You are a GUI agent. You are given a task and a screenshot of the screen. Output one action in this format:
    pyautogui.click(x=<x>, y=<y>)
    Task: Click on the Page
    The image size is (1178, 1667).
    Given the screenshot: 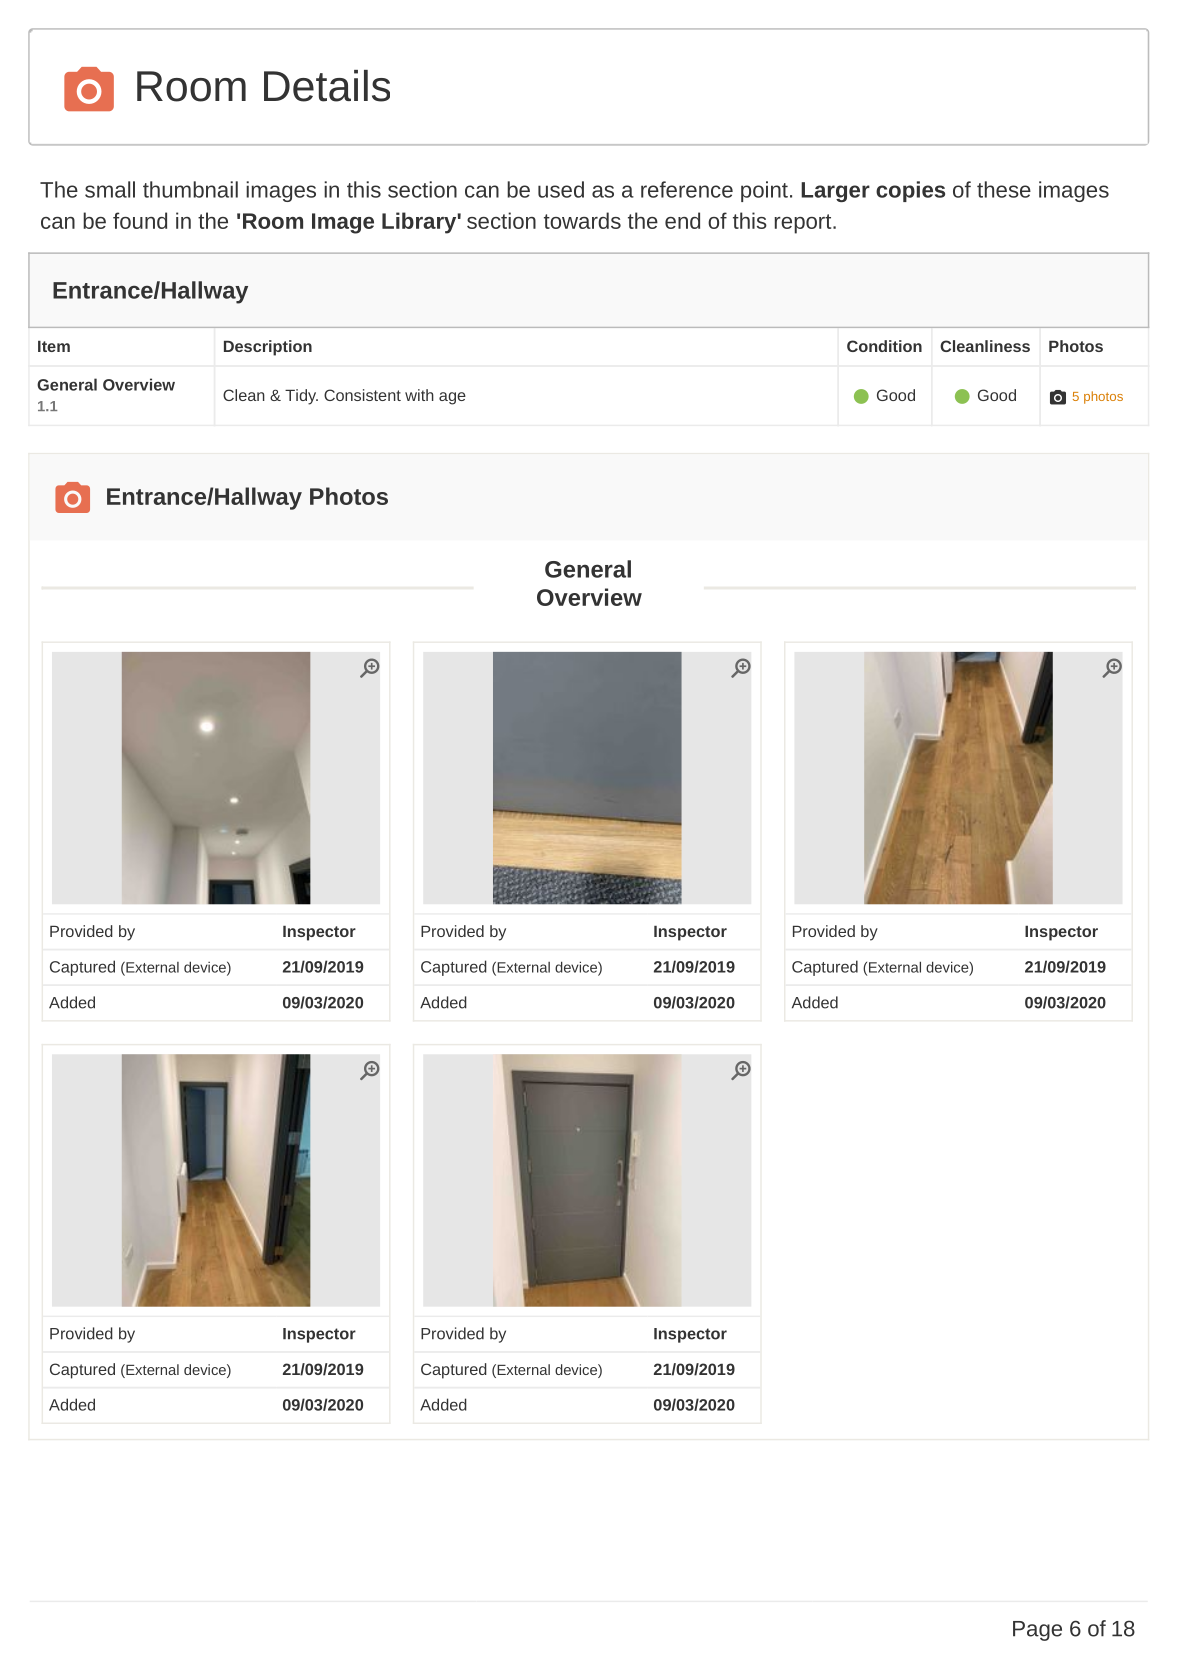 What is the action you would take?
    pyautogui.click(x=1037, y=1631)
